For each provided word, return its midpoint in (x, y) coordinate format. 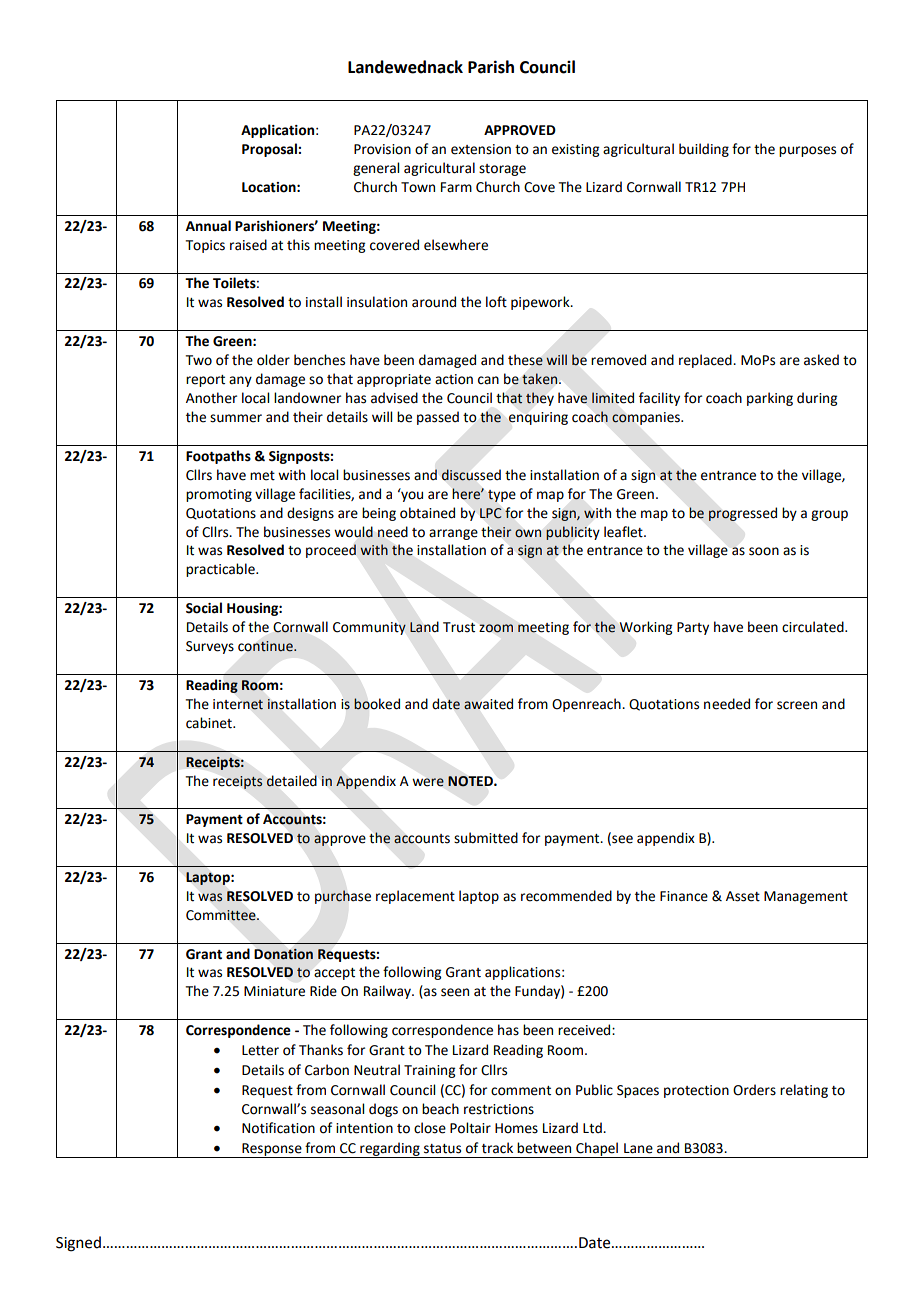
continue (266, 646)
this (298, 245)
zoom (496, 628)
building (704, 150)
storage (502, 170)
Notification (278, 1128)
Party (693, 628)
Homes (516, 1128)
